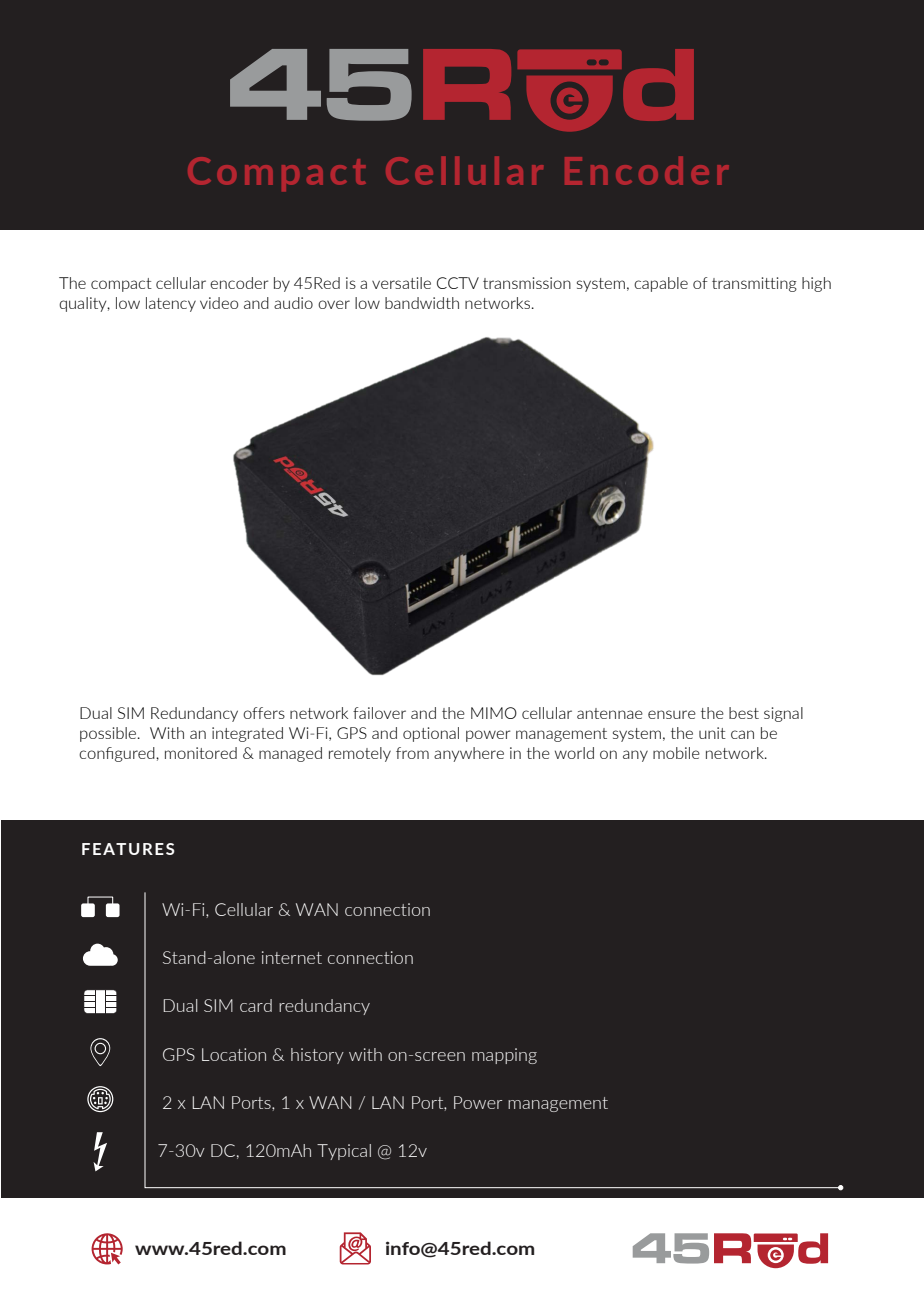 Image resolution: width=924 pixels, height=1297 pixels. I want to click on Typical, so click(344, 1152).
